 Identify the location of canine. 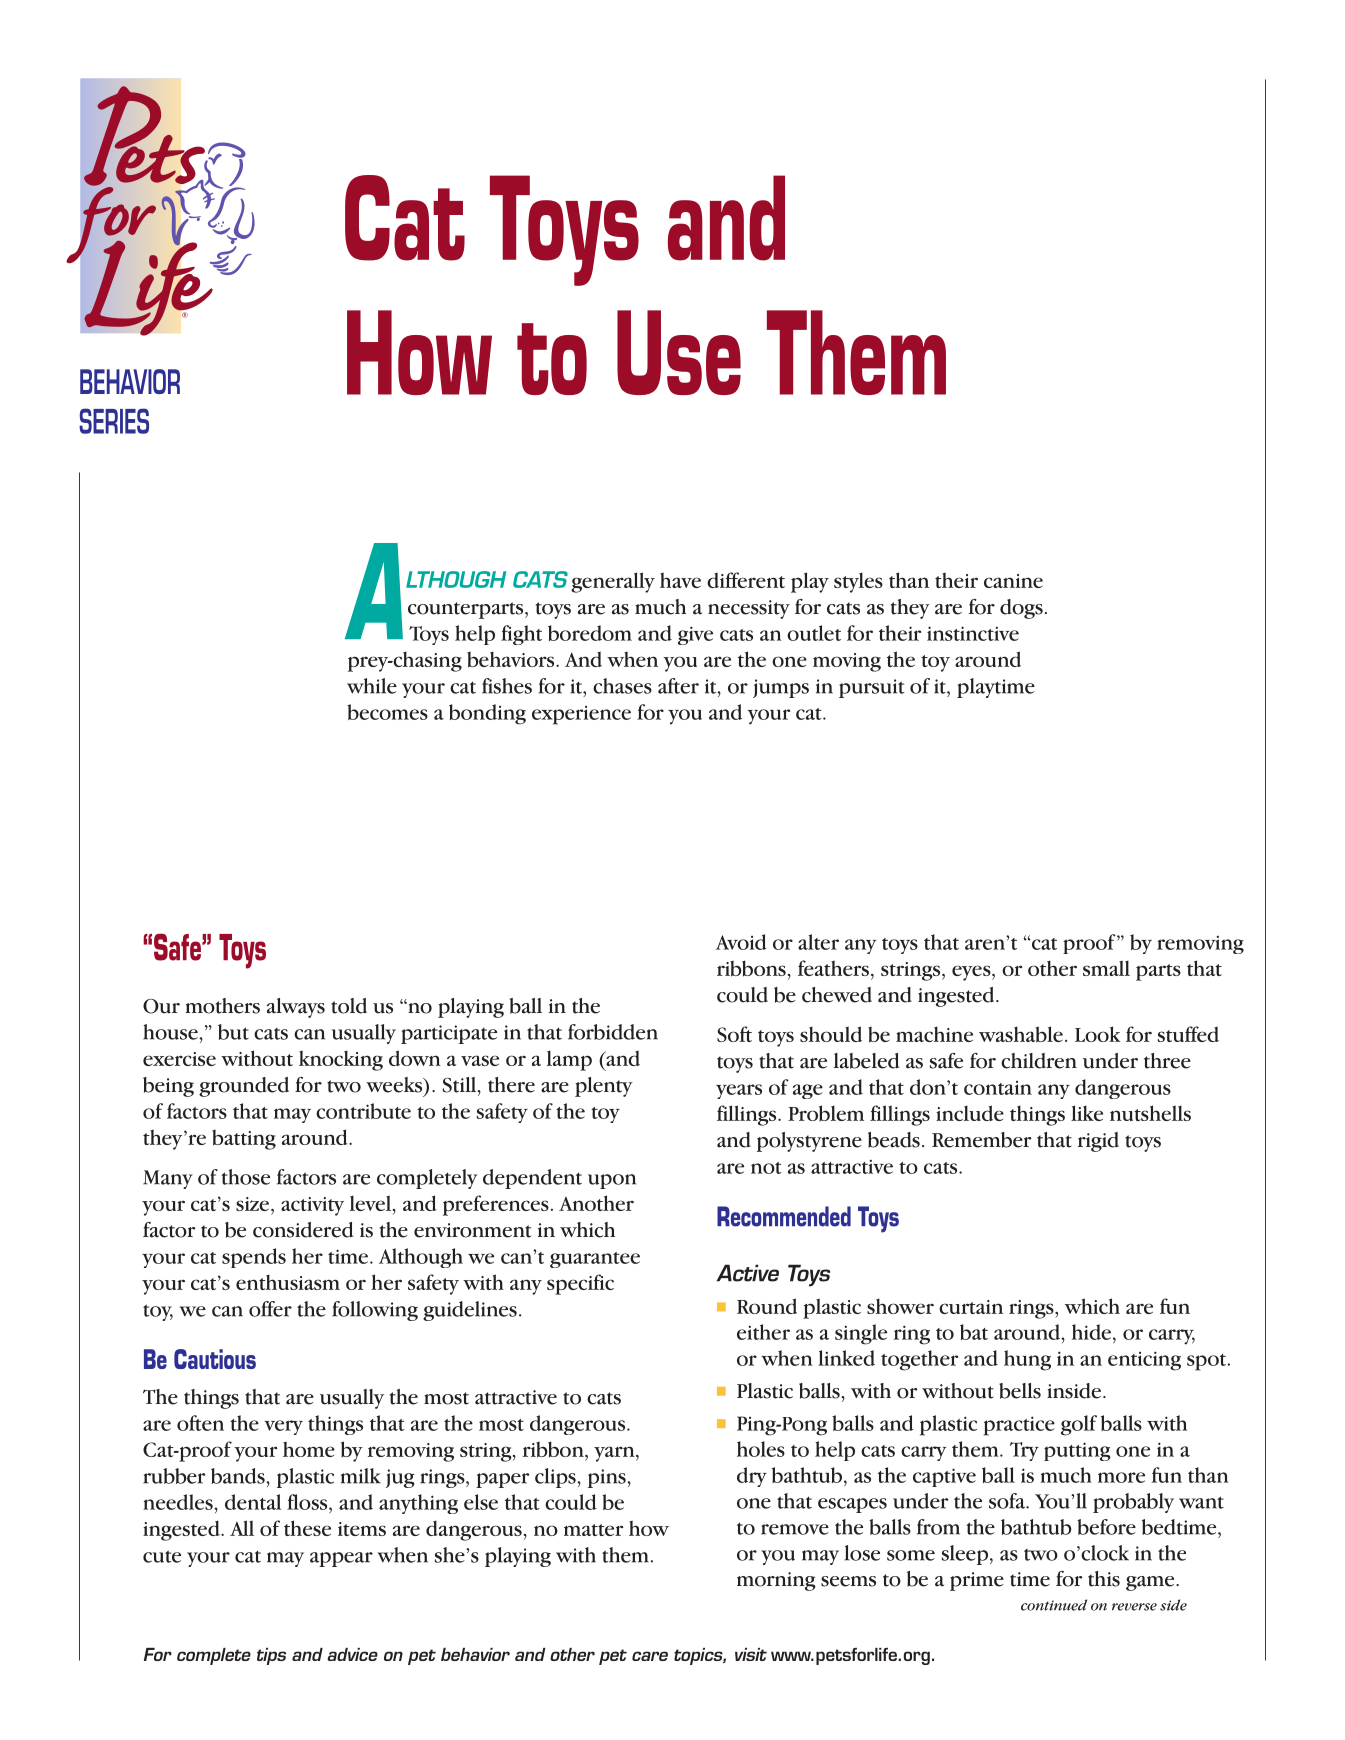
(1013, 581).
